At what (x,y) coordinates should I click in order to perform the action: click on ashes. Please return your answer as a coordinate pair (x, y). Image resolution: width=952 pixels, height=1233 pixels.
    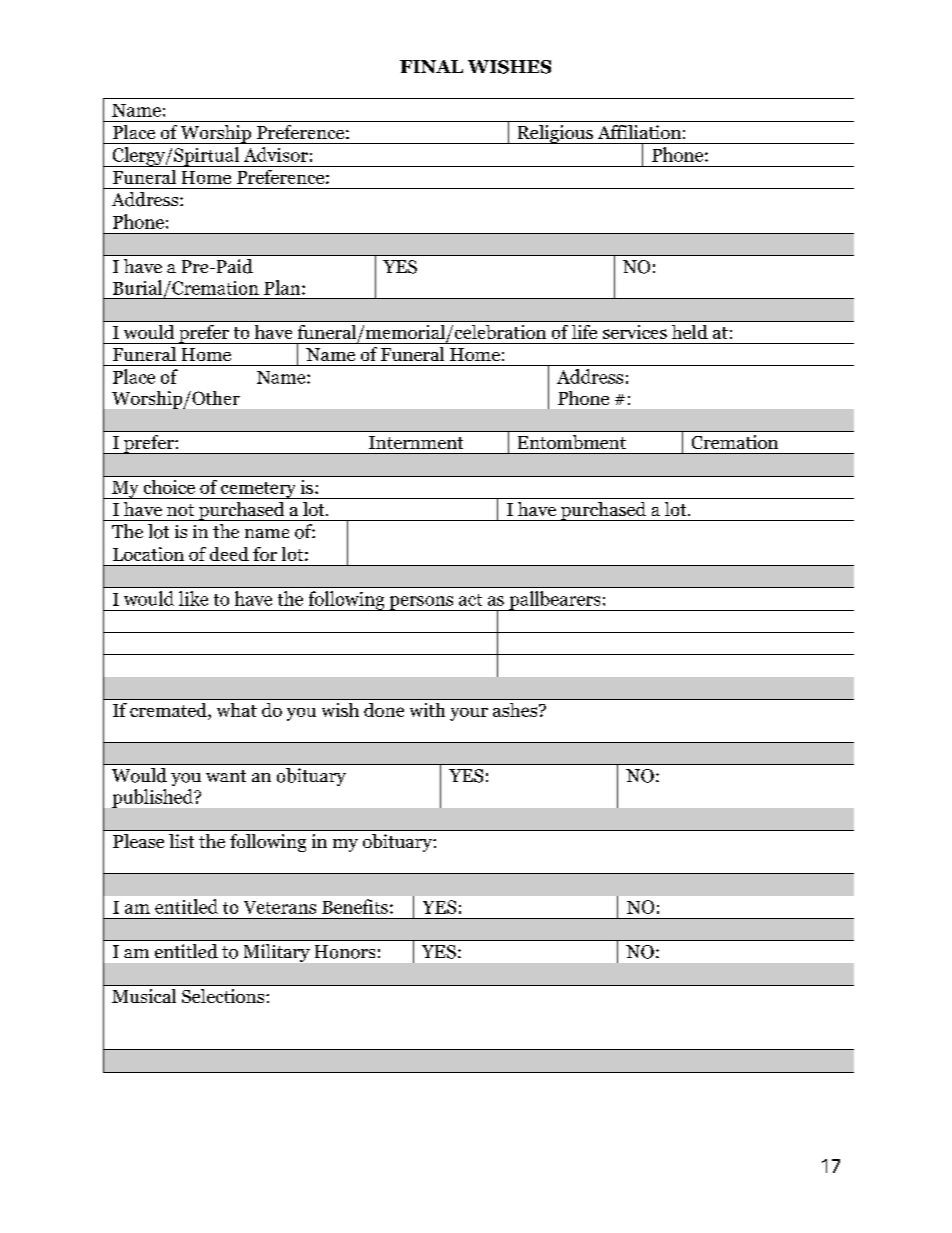
    Looking at the image, I should click on (515, 710).
